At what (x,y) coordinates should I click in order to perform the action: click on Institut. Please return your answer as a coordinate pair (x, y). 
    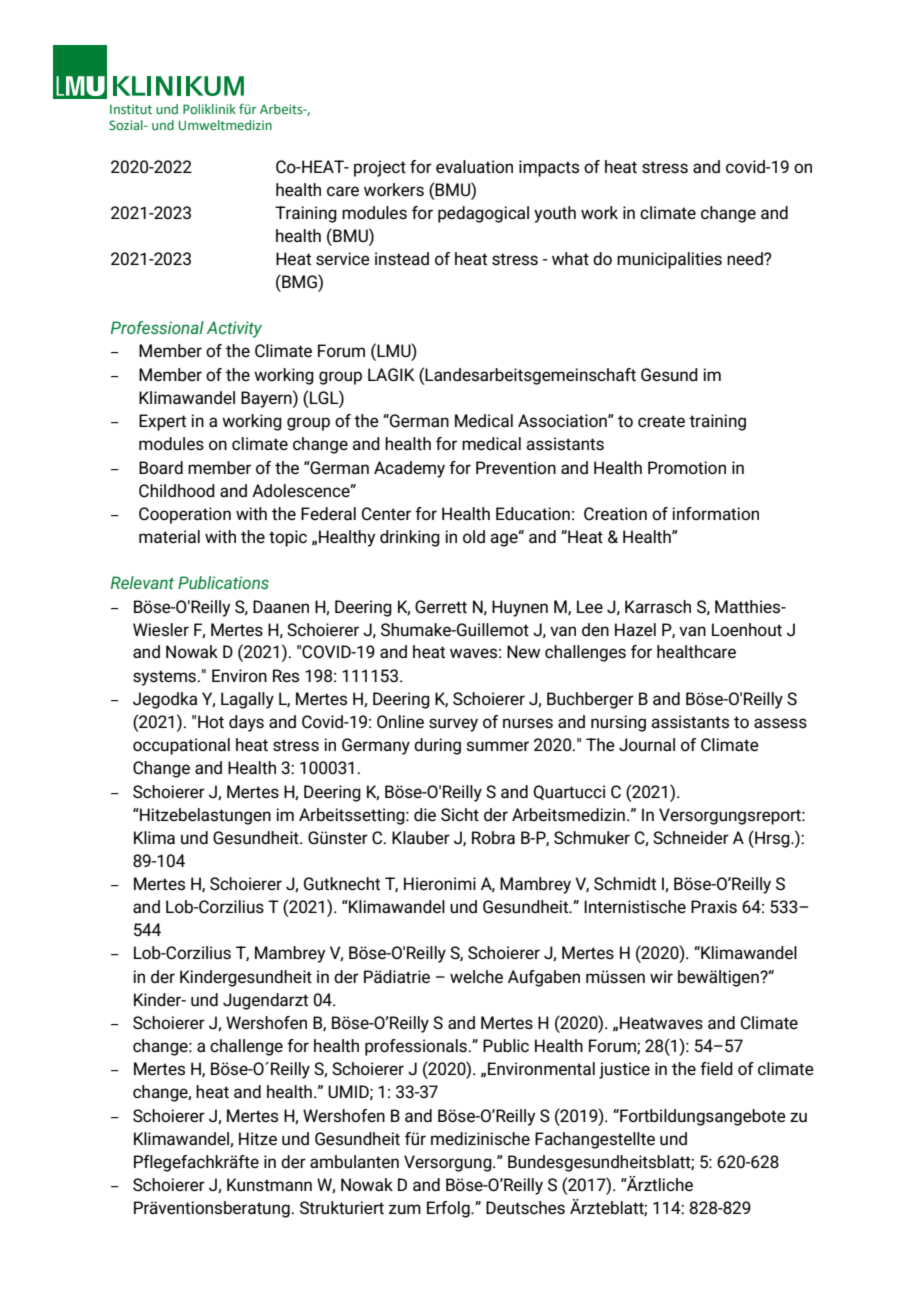
    Looking at the image, I should click on (131, 109).
